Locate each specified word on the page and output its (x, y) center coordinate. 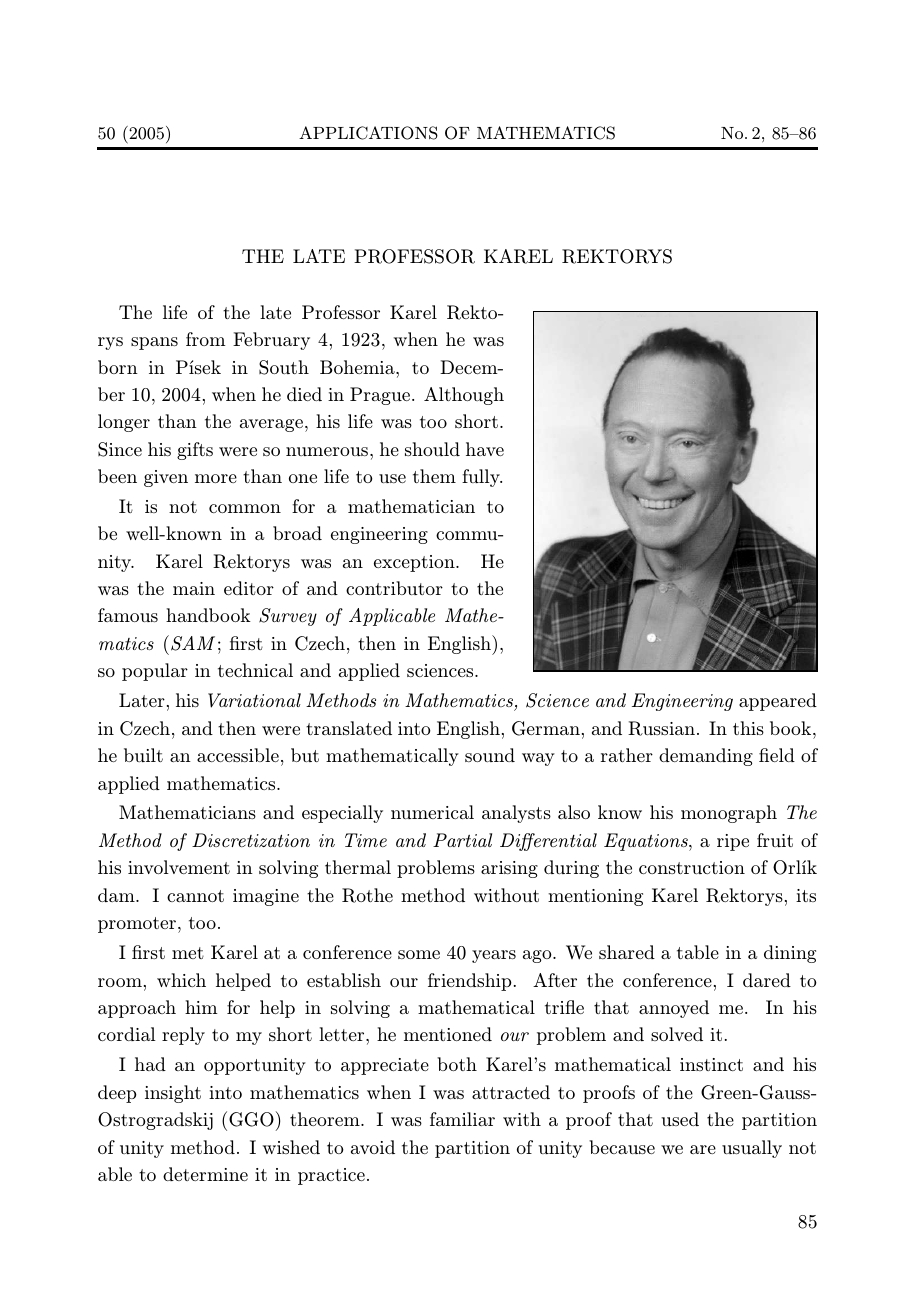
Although (464, 396)
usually (752, 1149)
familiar (462, 1119)
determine (205, 1174)
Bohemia (358, 367)
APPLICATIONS (368, 133)
